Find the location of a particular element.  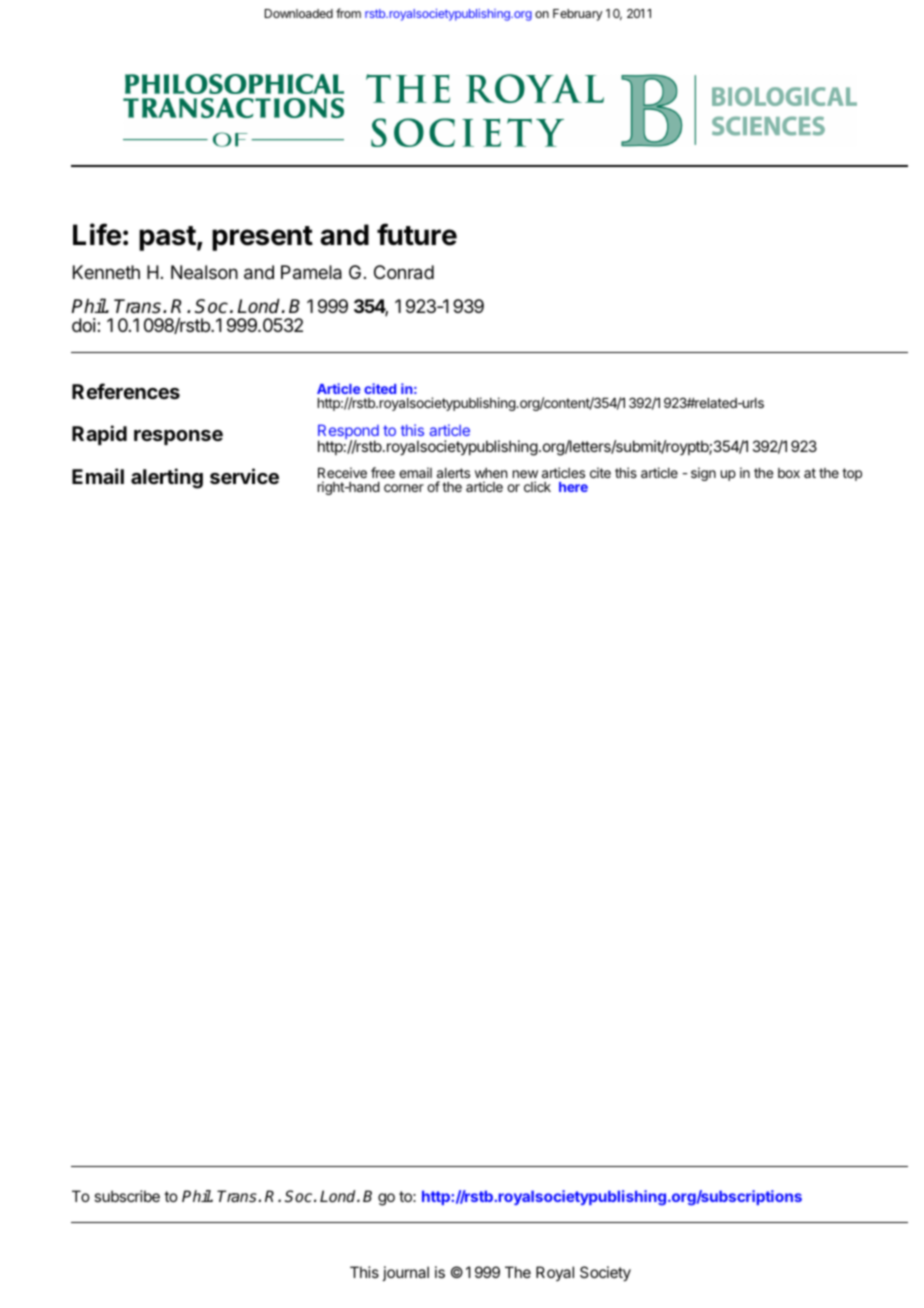

subscribe is located at coordinates (127, 1196).
